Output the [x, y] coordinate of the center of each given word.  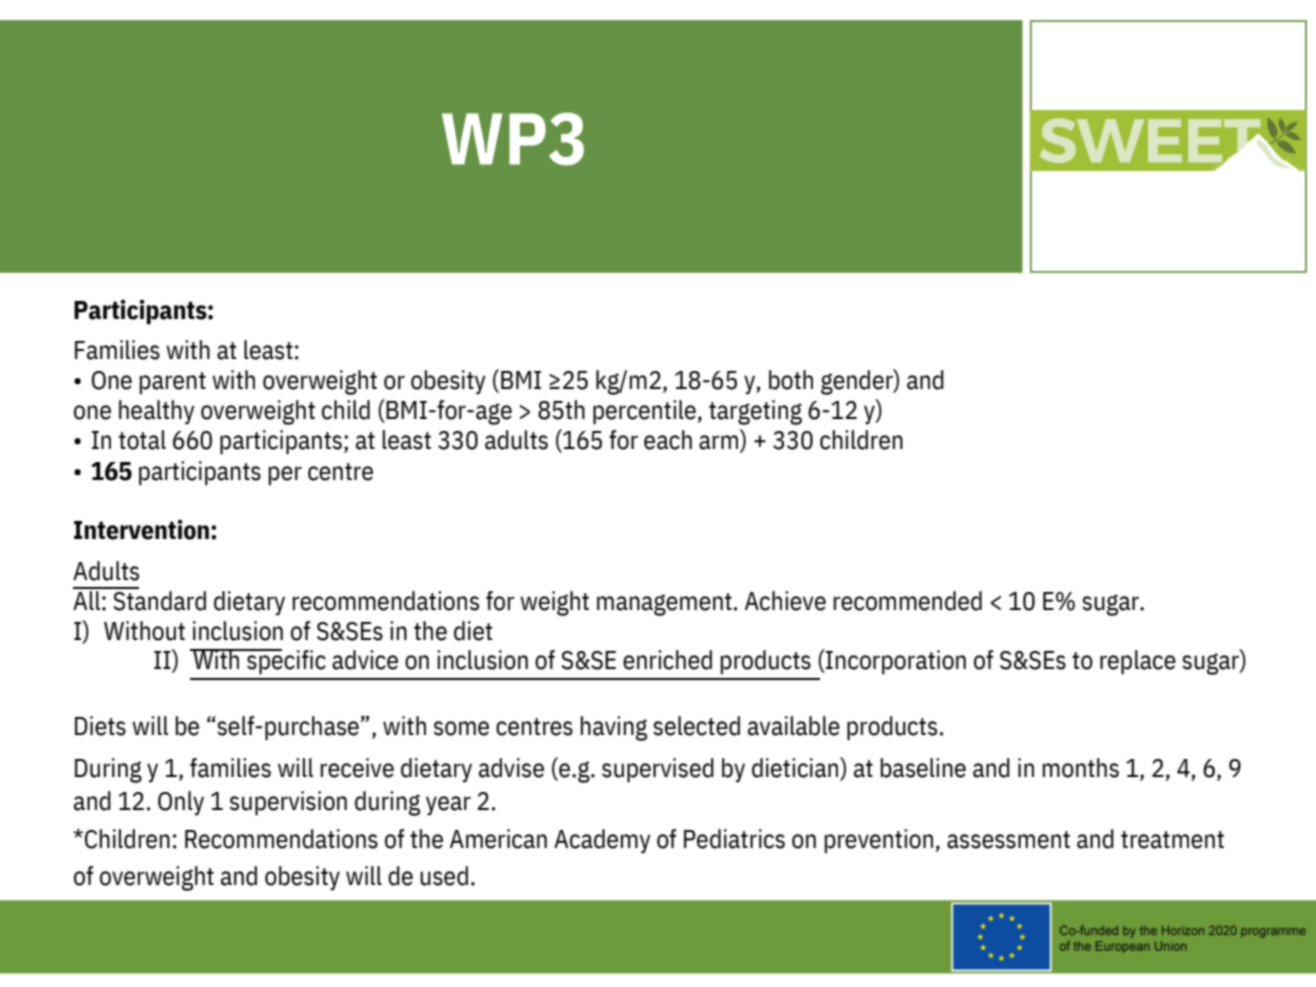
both [791, 380]
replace [1138, 662]
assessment [1008, 840]
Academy [602, 841]
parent [173, 383]
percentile [644, 412]
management [664, 604]
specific [285, 662]
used [444, 876]
